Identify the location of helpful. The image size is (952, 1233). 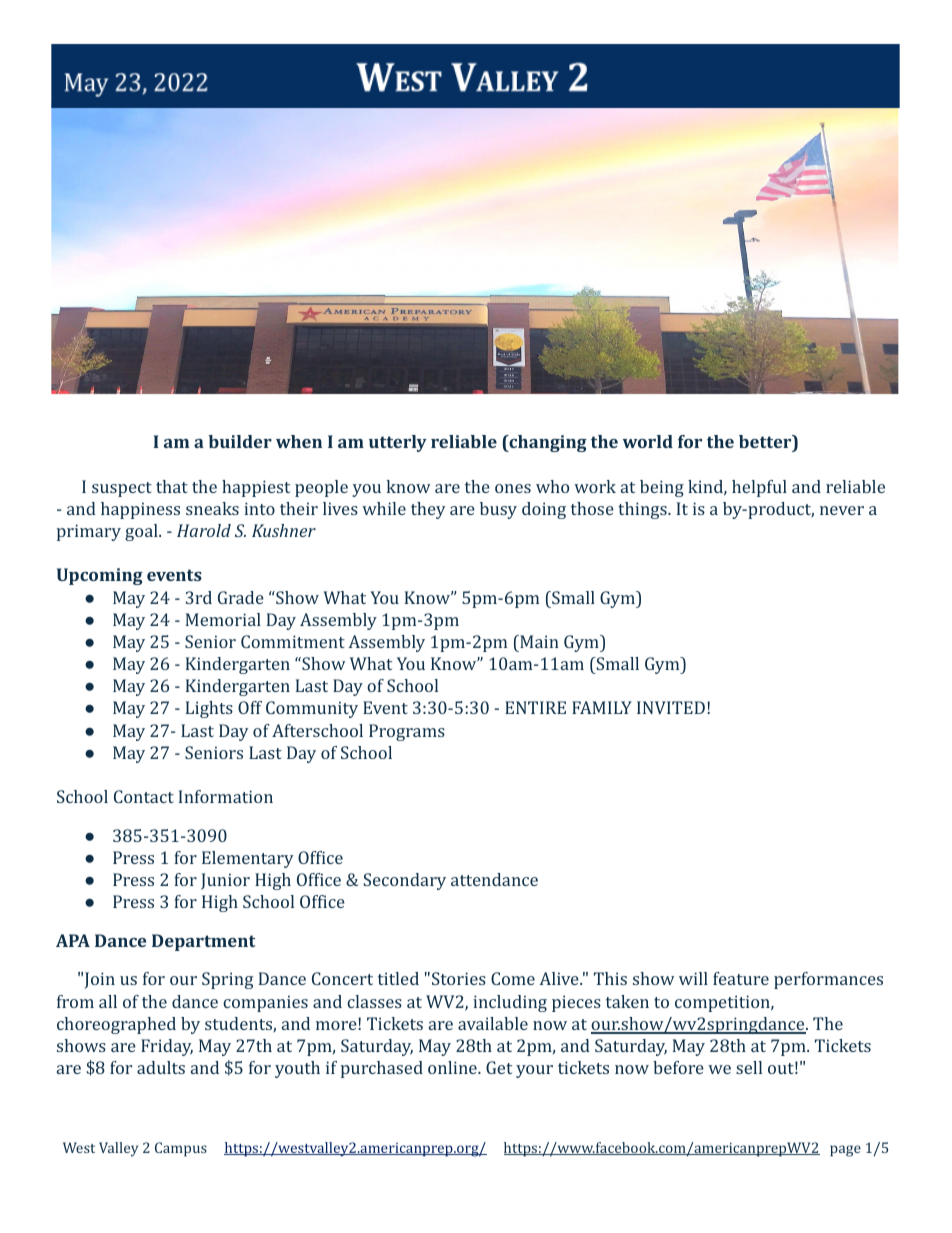
(759, 488).
